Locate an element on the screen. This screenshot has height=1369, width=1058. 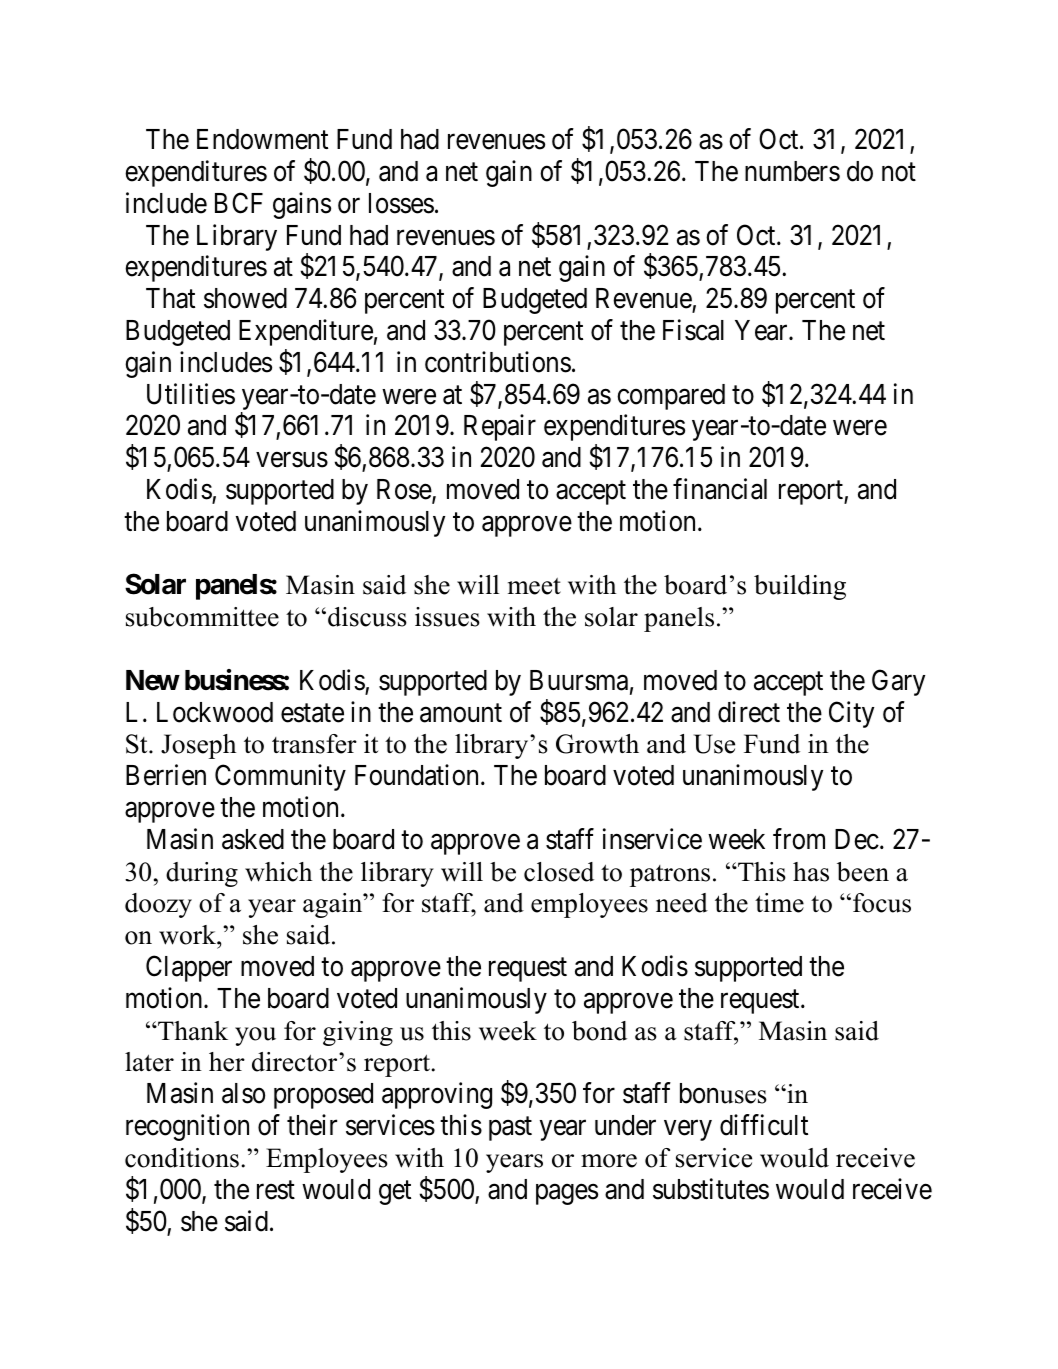
BCF is located at coordinates (239, 203).
